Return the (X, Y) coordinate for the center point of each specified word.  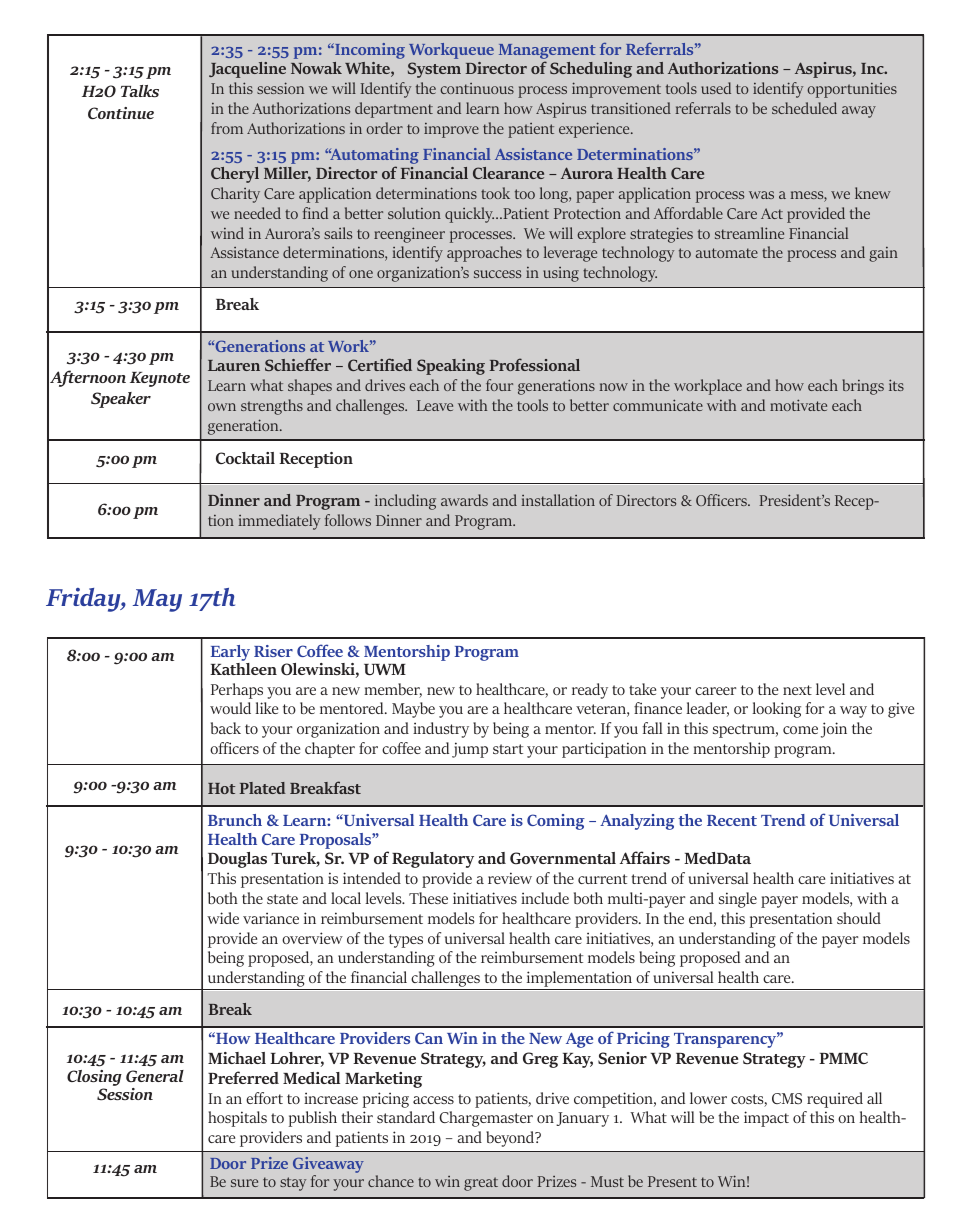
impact (766, 1119)
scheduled (804, 108)
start (508, 749)
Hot (221, 788)
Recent (732, 820)
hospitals (237, 1119)
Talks (140, 91)
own (222, 407)
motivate (798, 405)
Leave (435, 405)
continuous (477, 88)
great (481, 1184)
